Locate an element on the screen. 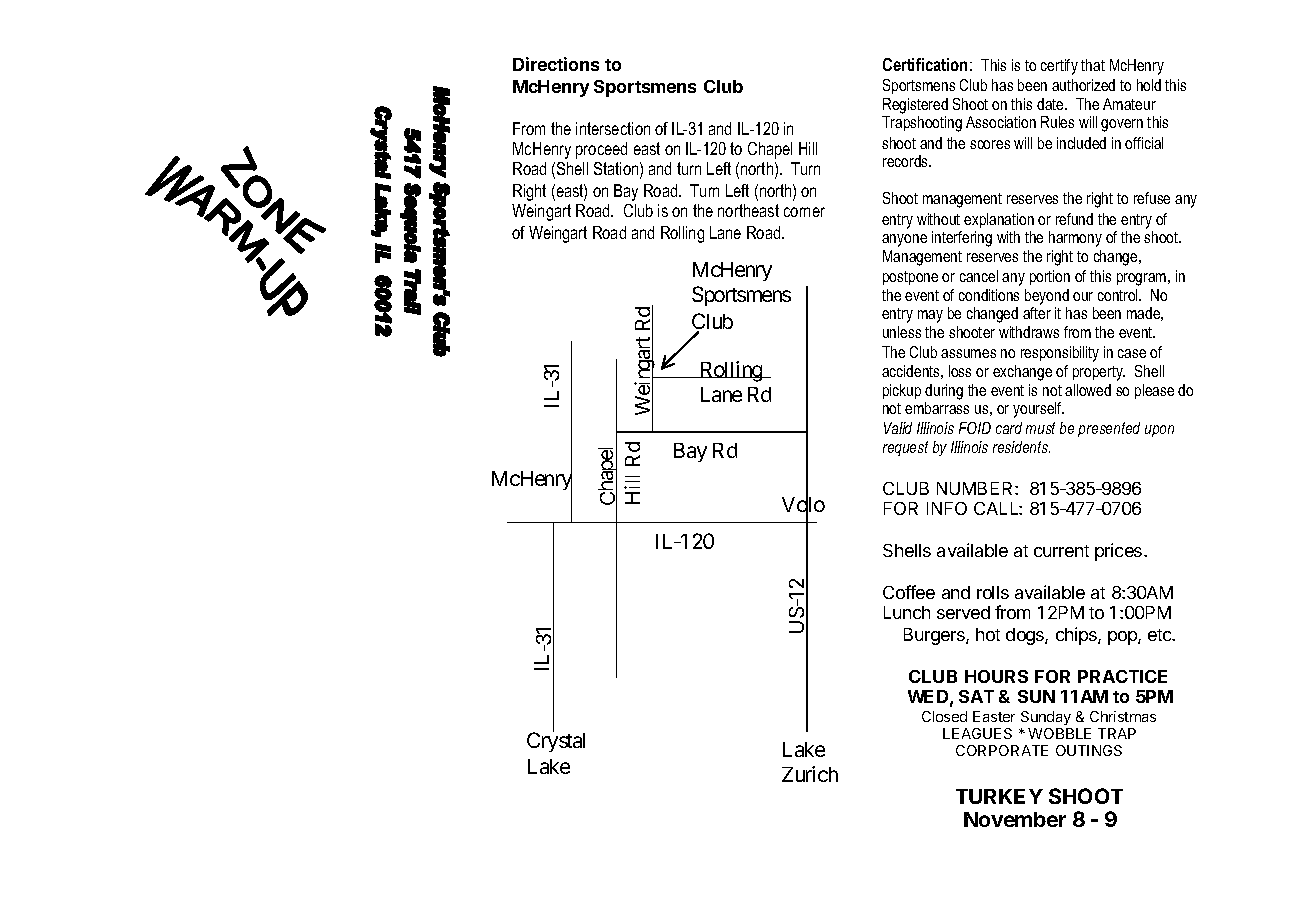  authorized is located at coordinates (1083, 85).
